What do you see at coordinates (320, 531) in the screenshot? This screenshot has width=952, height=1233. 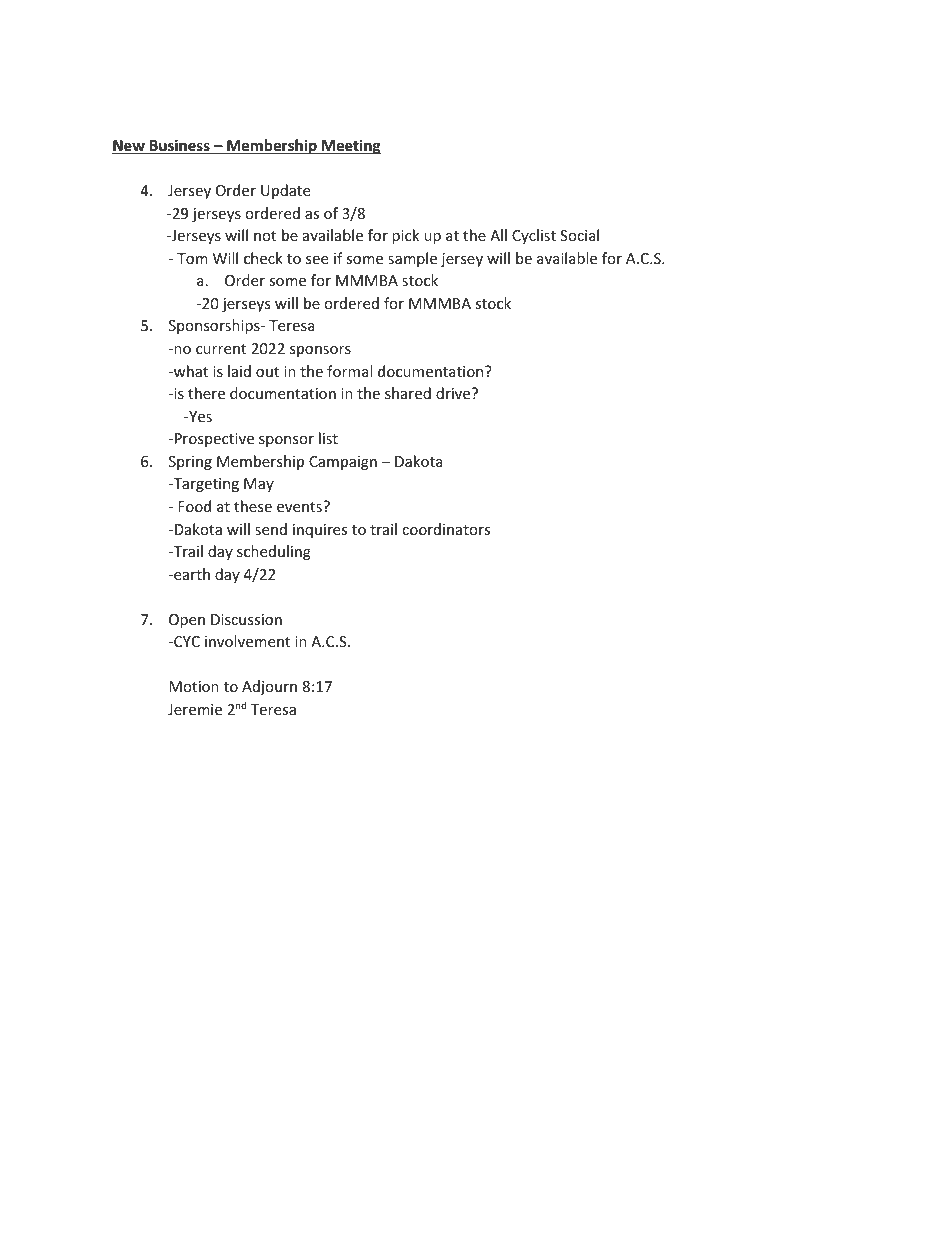 I see `inquires` at bounding box center [320, 531].
